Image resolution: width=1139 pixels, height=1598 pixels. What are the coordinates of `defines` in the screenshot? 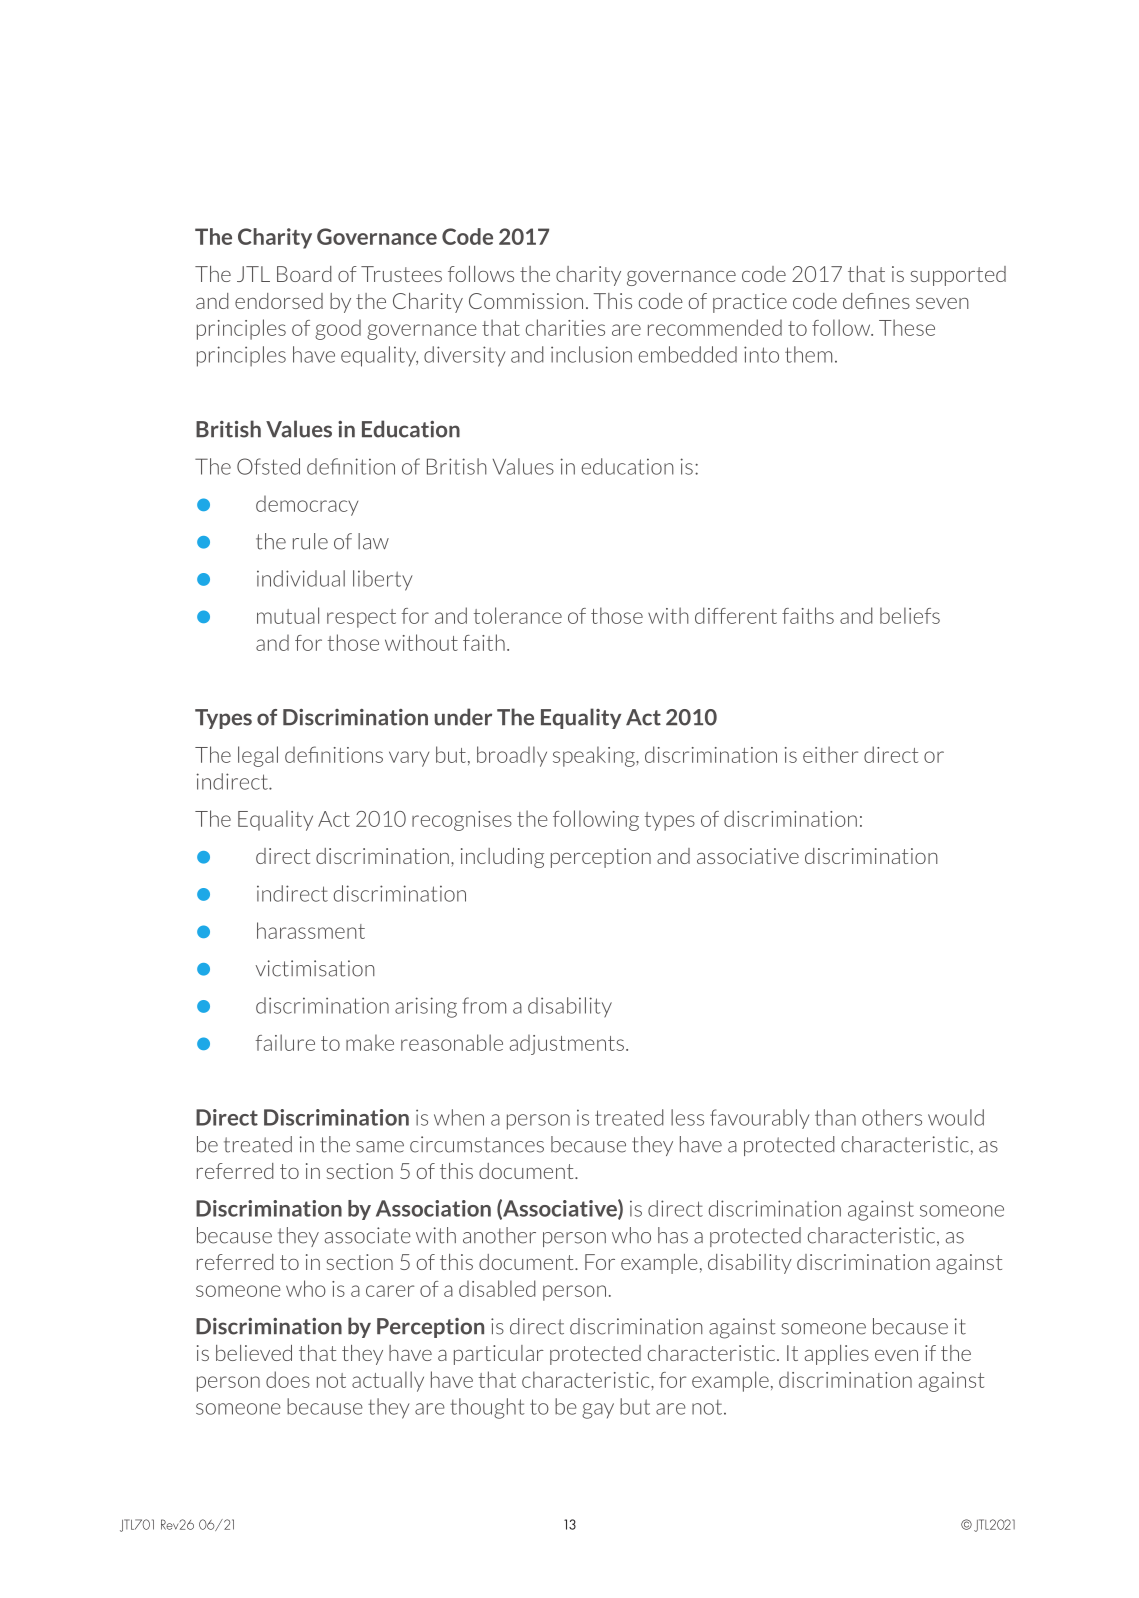 It's located at (876, 301).
